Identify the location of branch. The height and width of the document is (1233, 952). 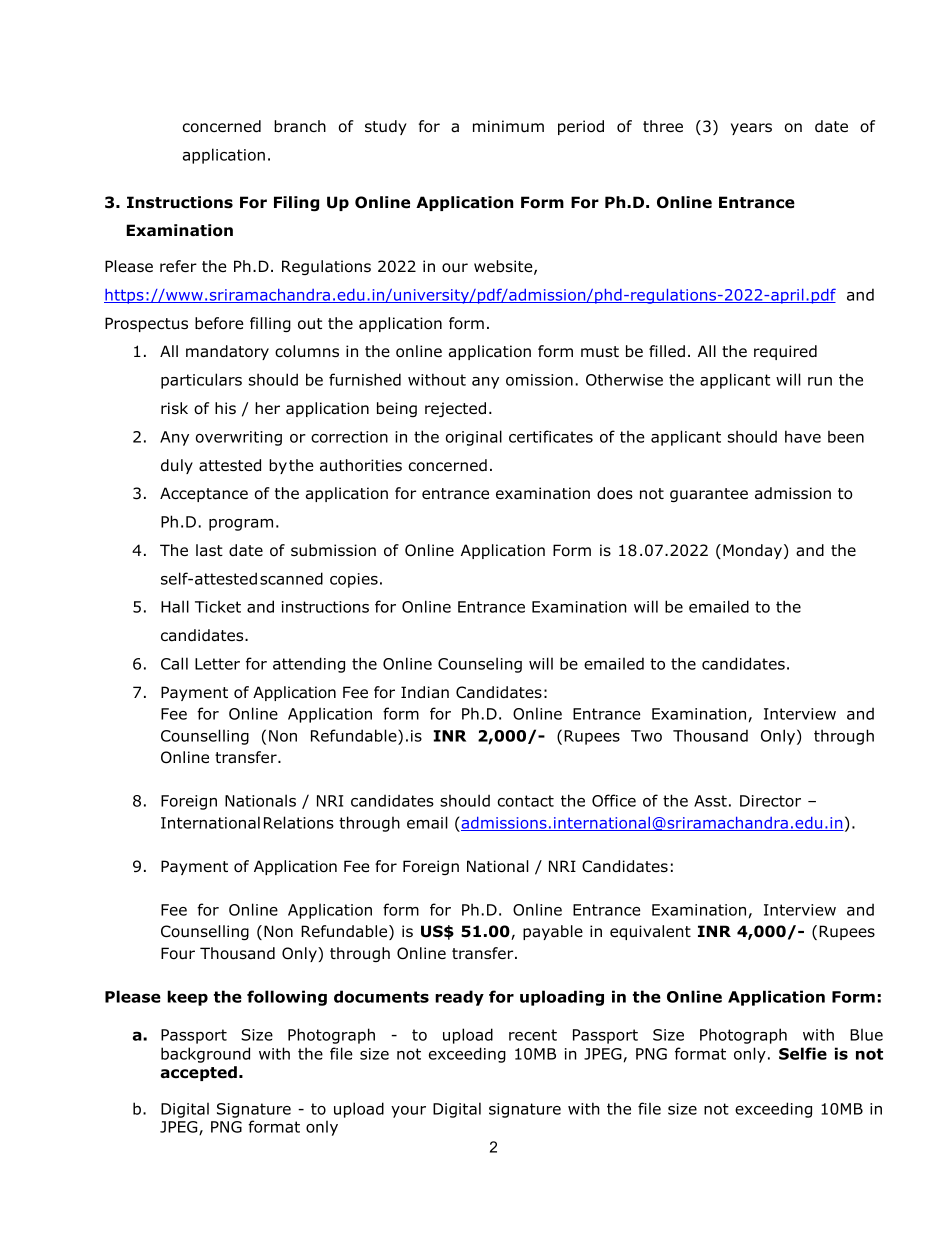
(300, 126).
